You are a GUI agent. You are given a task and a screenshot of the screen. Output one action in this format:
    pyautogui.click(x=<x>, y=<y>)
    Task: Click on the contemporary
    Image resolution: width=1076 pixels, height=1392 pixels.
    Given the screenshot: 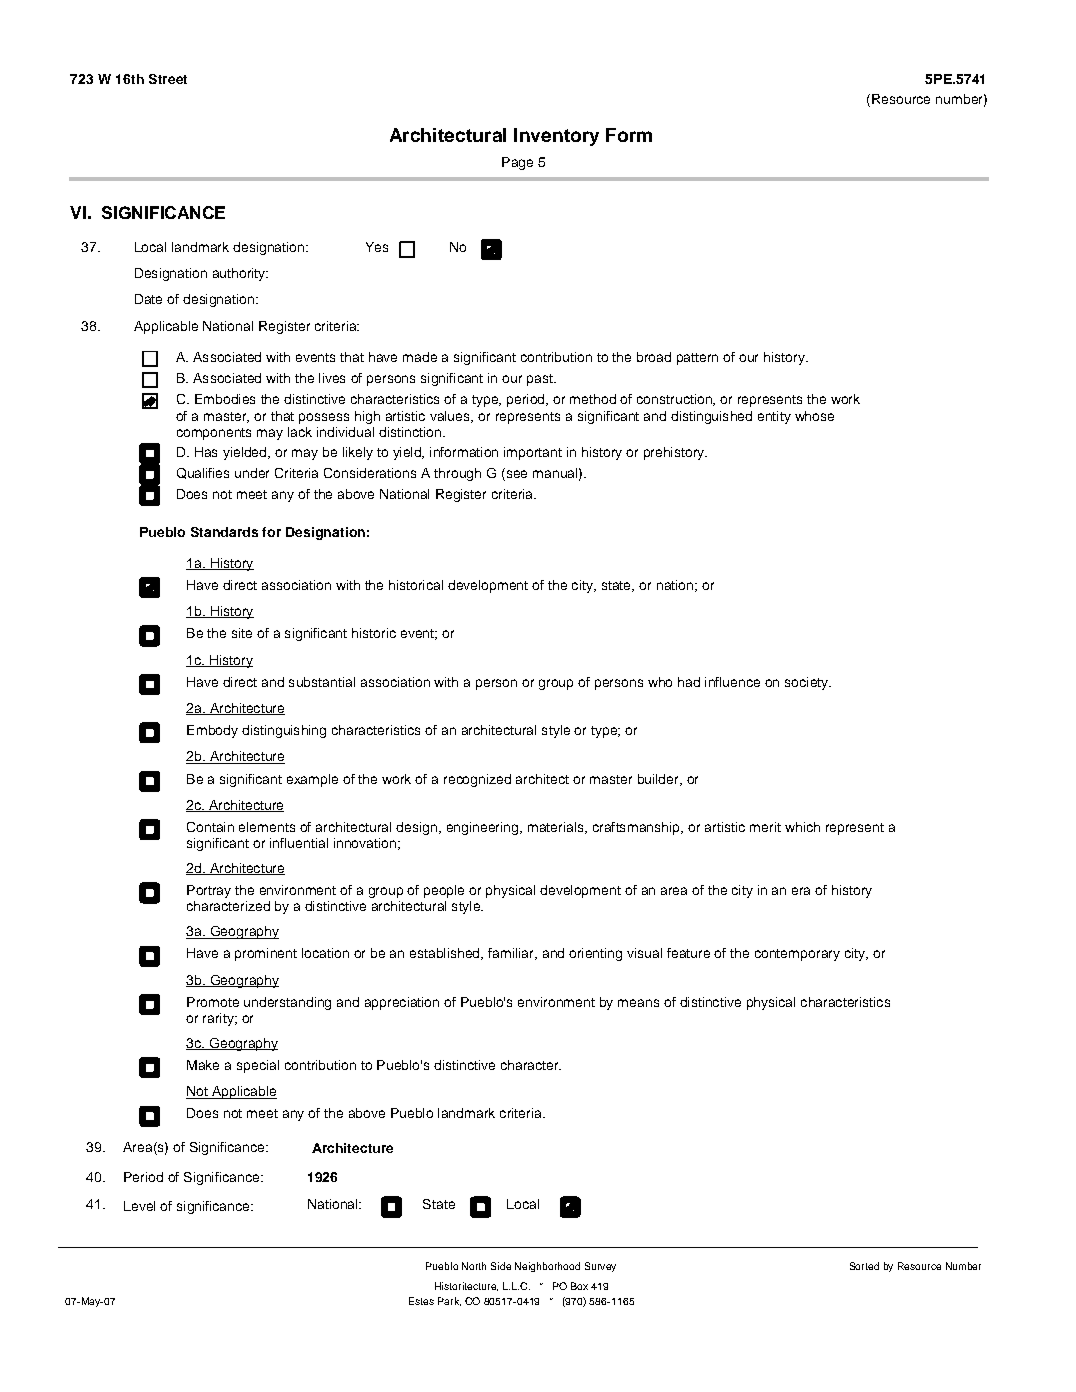 What is the action you would take?
    pyautogui.click(x=797, y=955)
